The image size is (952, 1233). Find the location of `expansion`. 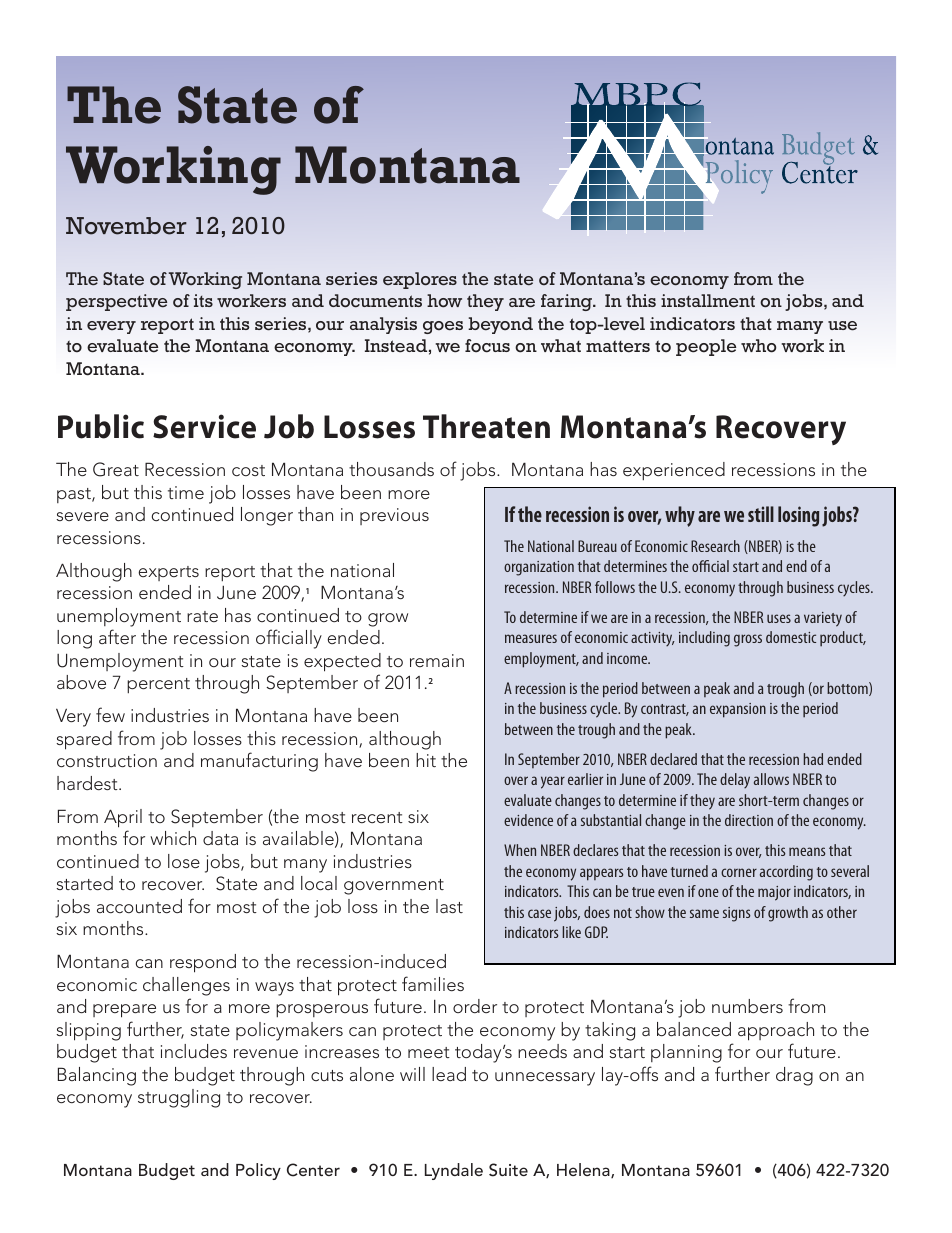

expansion is located at coordinates (738, 710).
